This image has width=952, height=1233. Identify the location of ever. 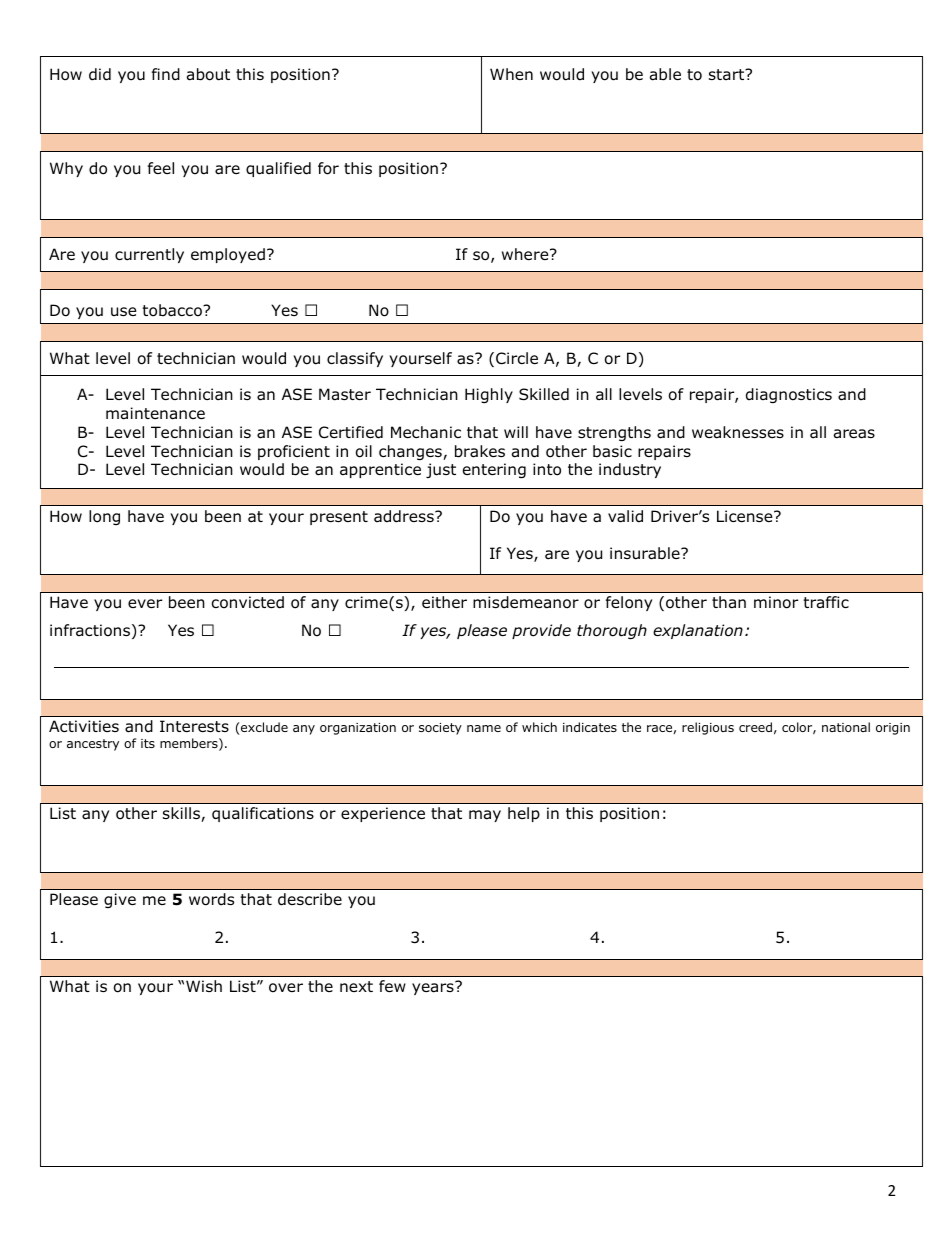
(145, 603).
